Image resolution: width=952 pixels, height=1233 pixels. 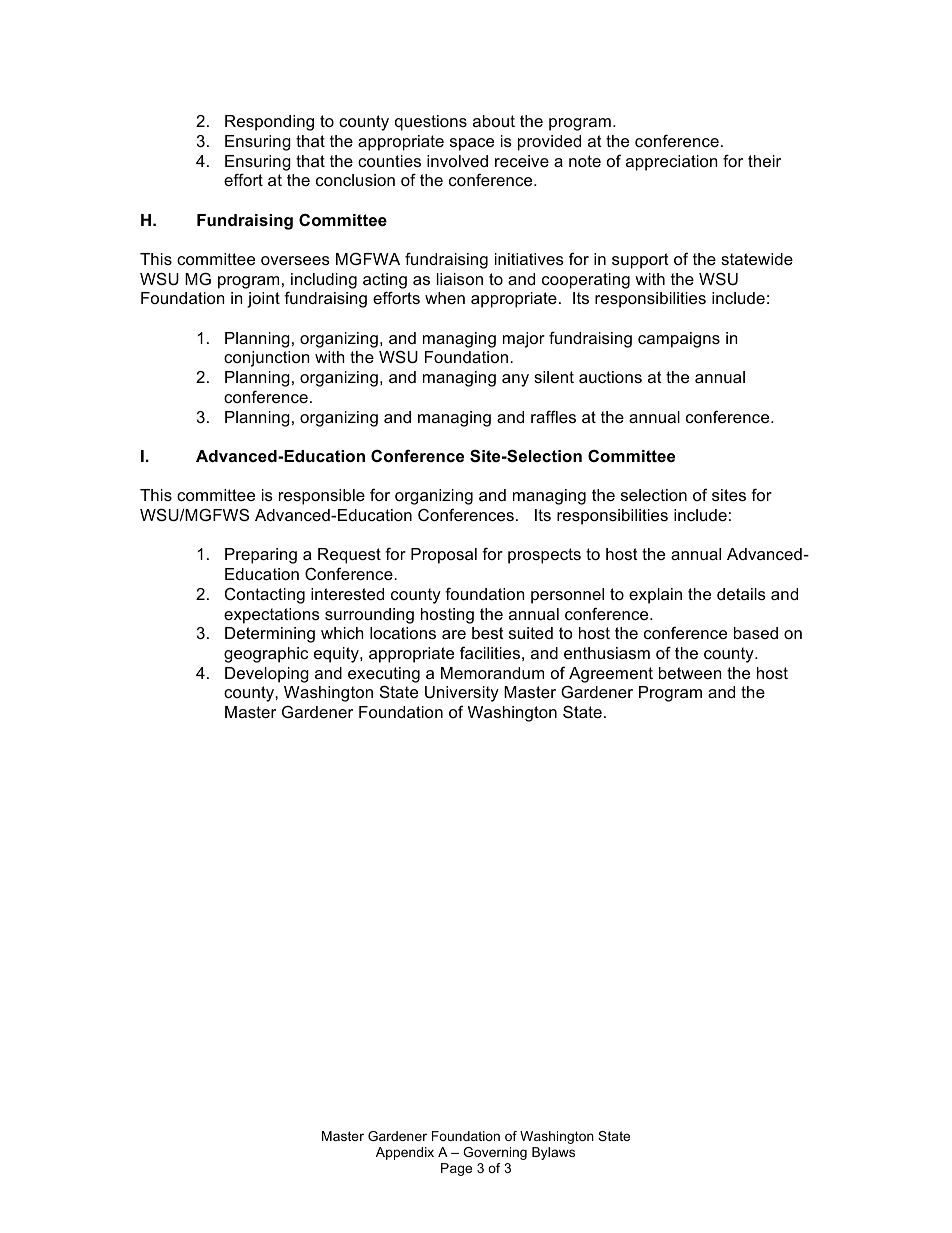 I want to click on conclusion, so click(x=355, y=180).
